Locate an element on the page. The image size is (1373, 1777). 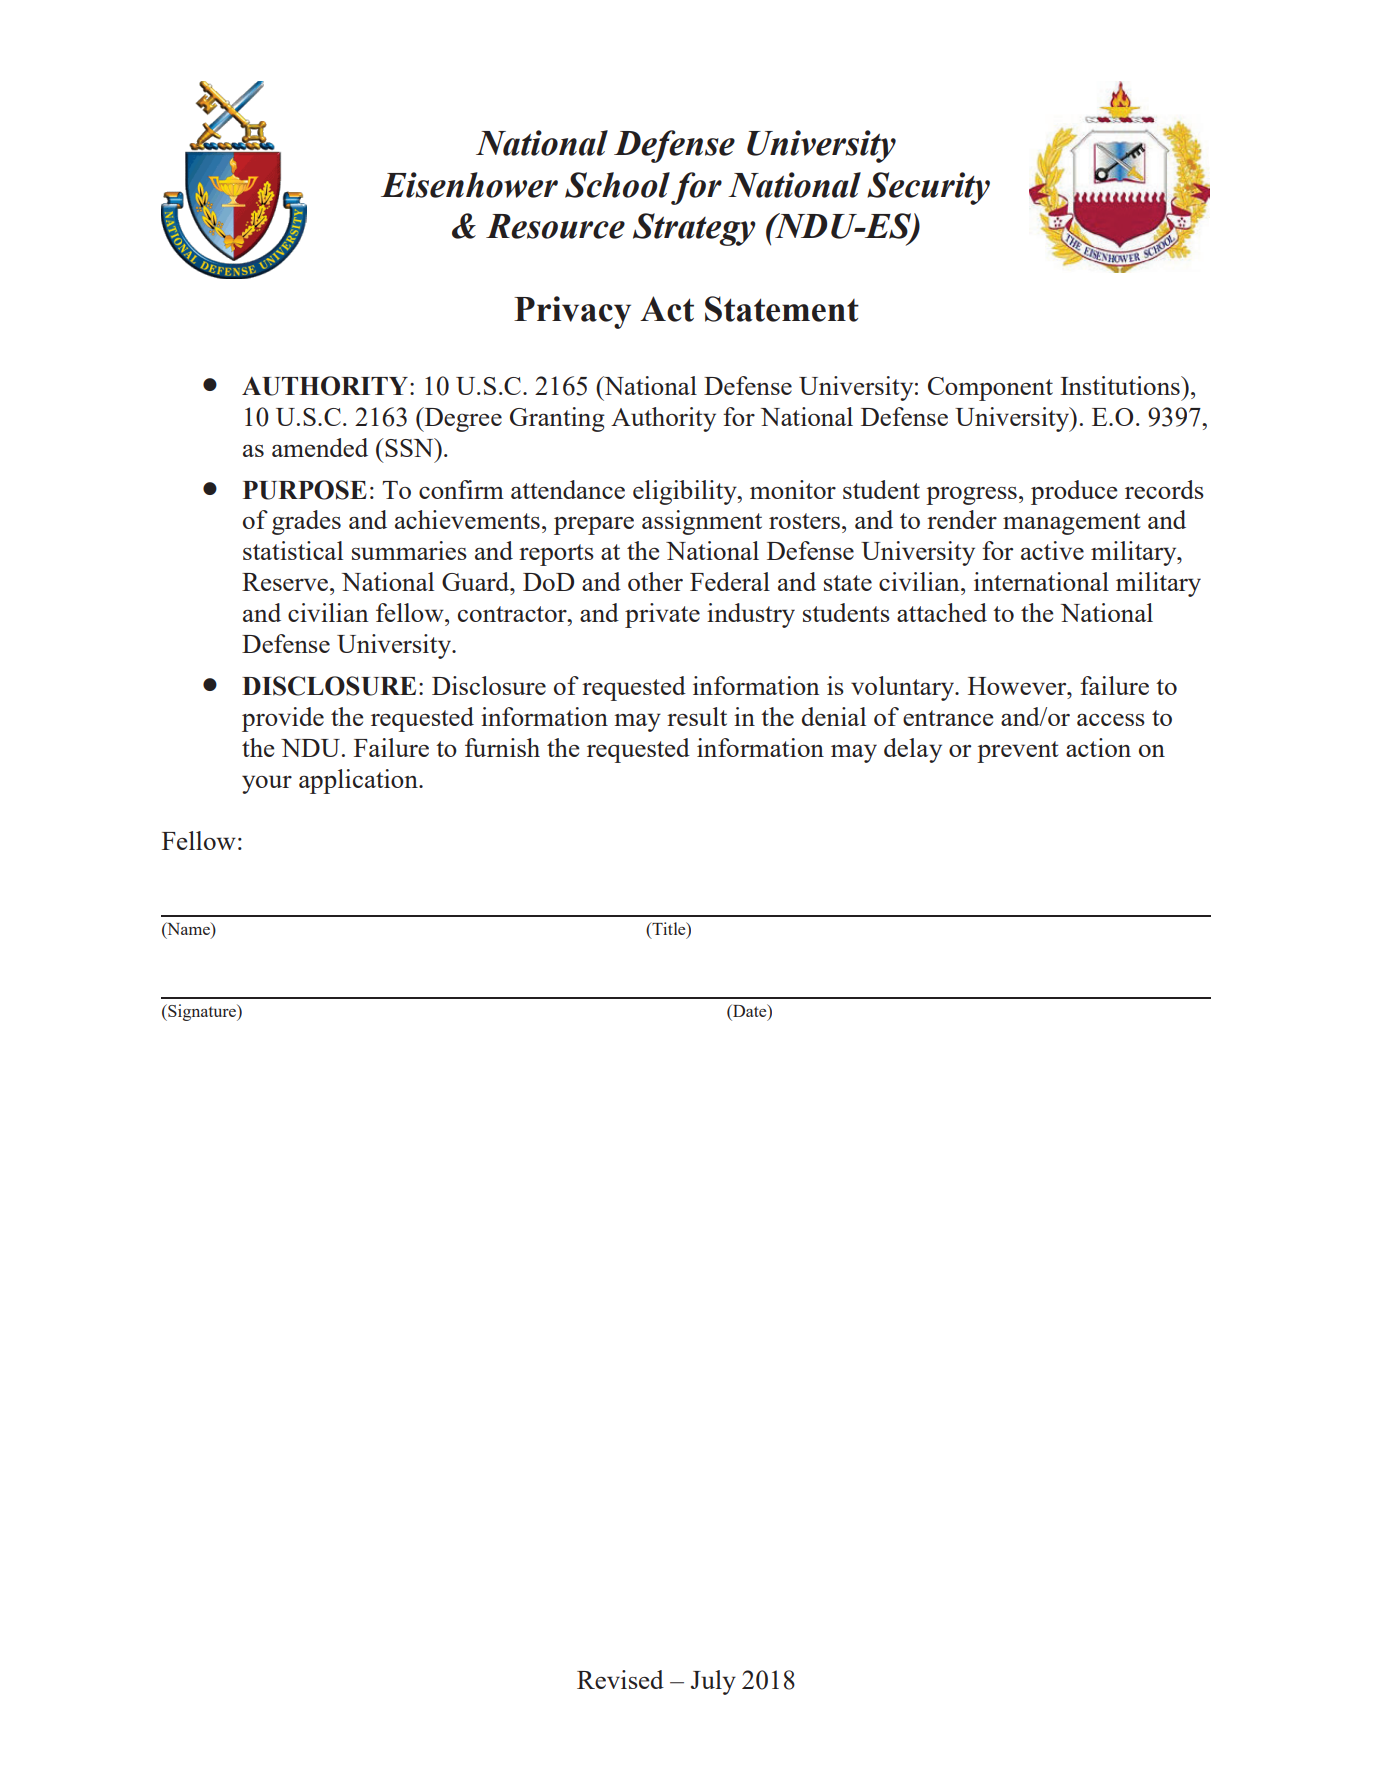
result is located at coordinates (697, 716).
